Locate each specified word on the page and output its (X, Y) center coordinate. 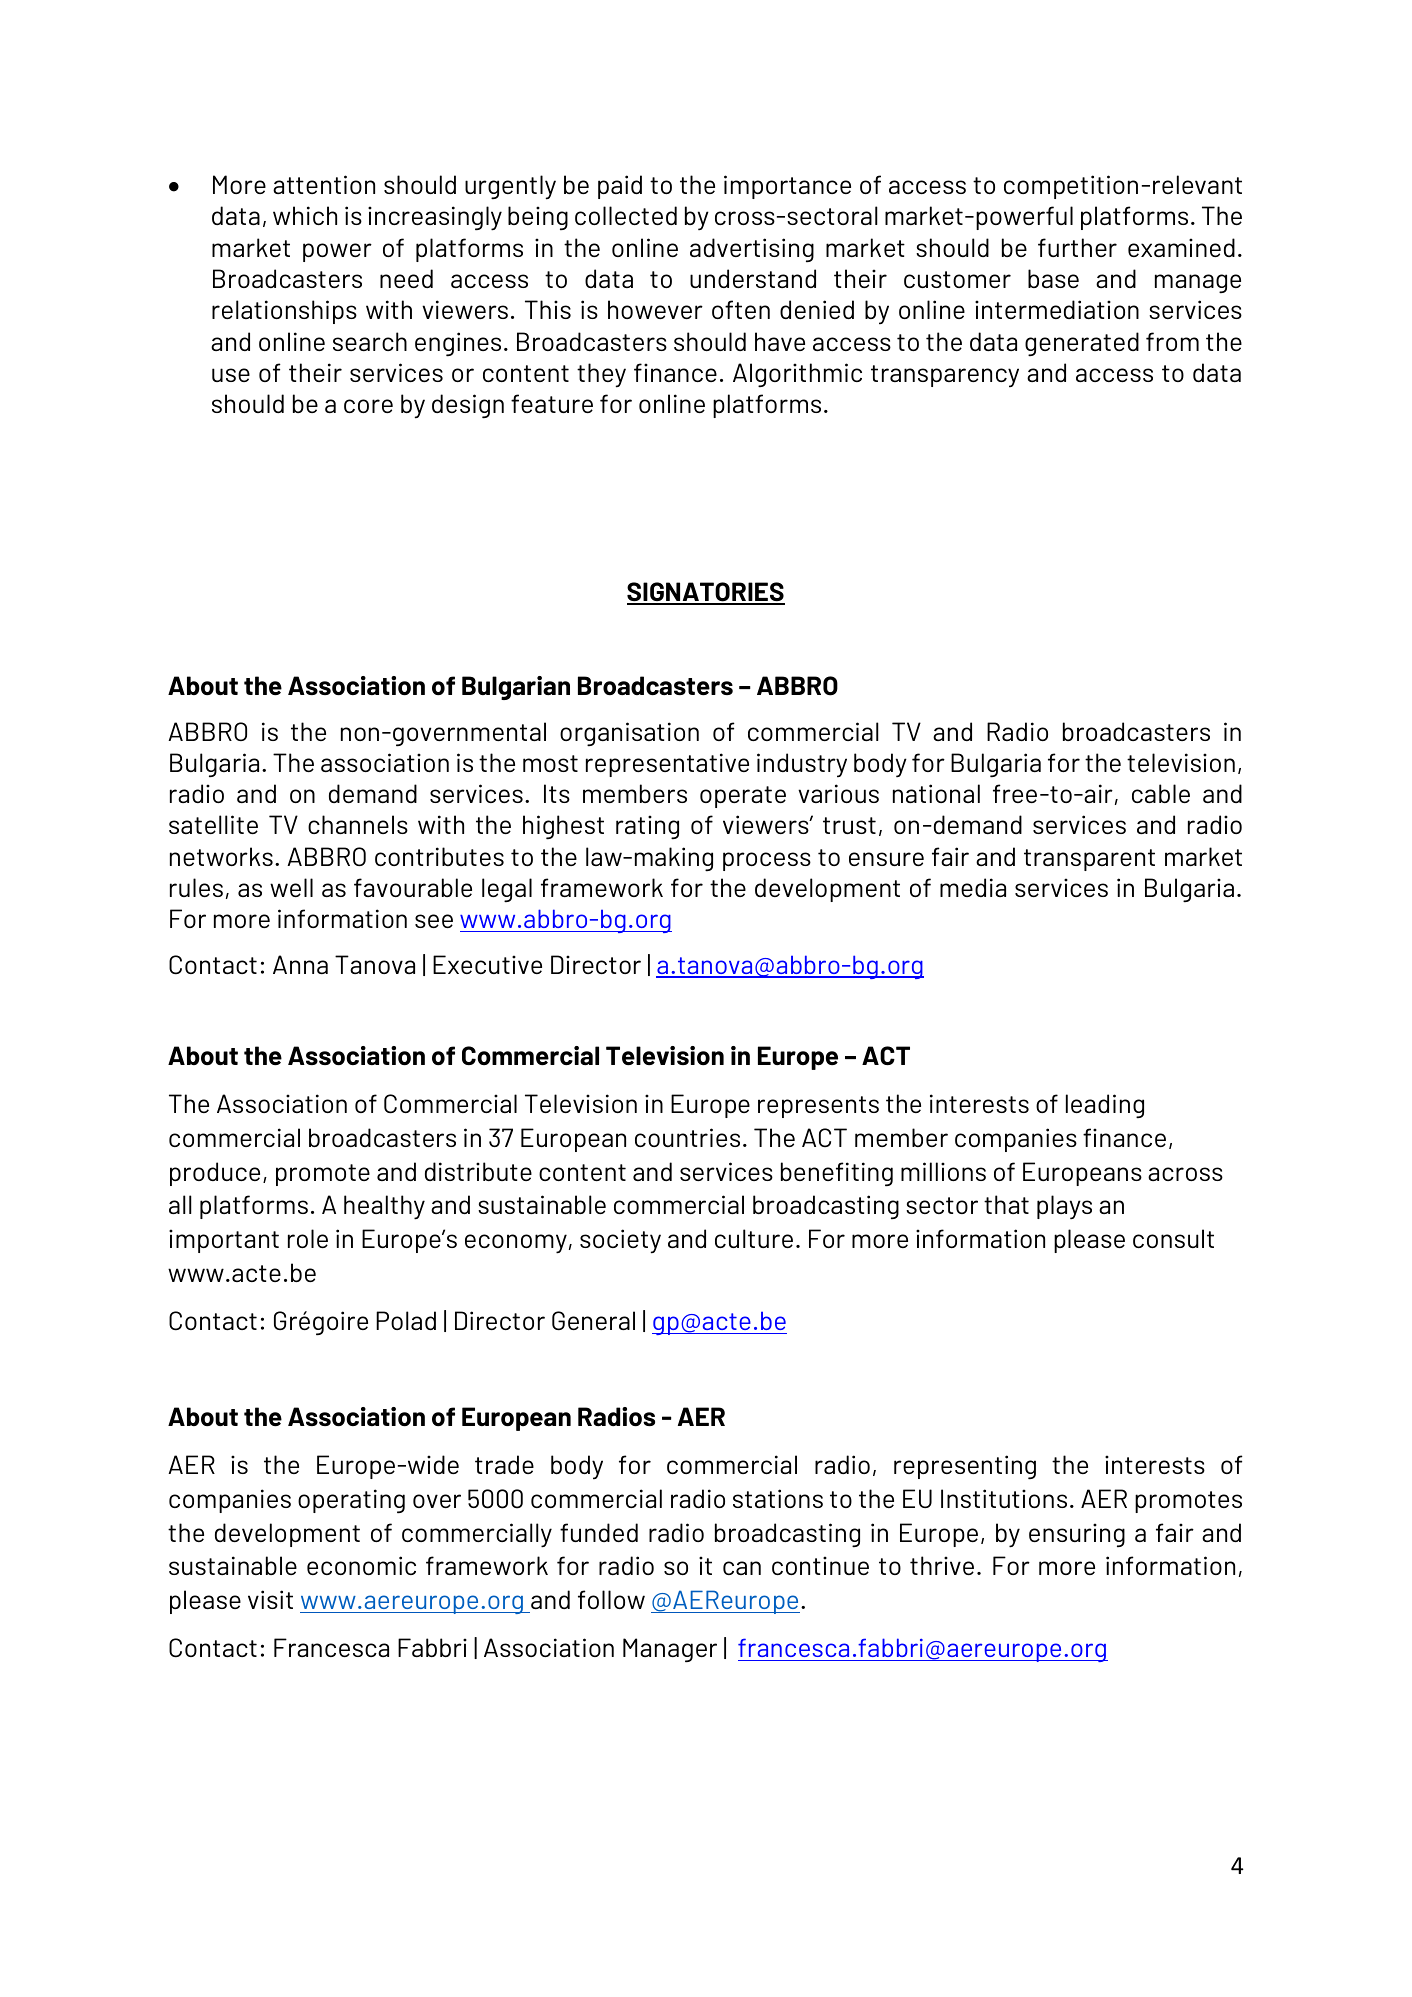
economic (361, 1565)
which (305, 215)
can (742, 1568)
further (1077, 247)
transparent (1089, 860)
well (291, 887)
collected (626, 215)
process (767, 861)
